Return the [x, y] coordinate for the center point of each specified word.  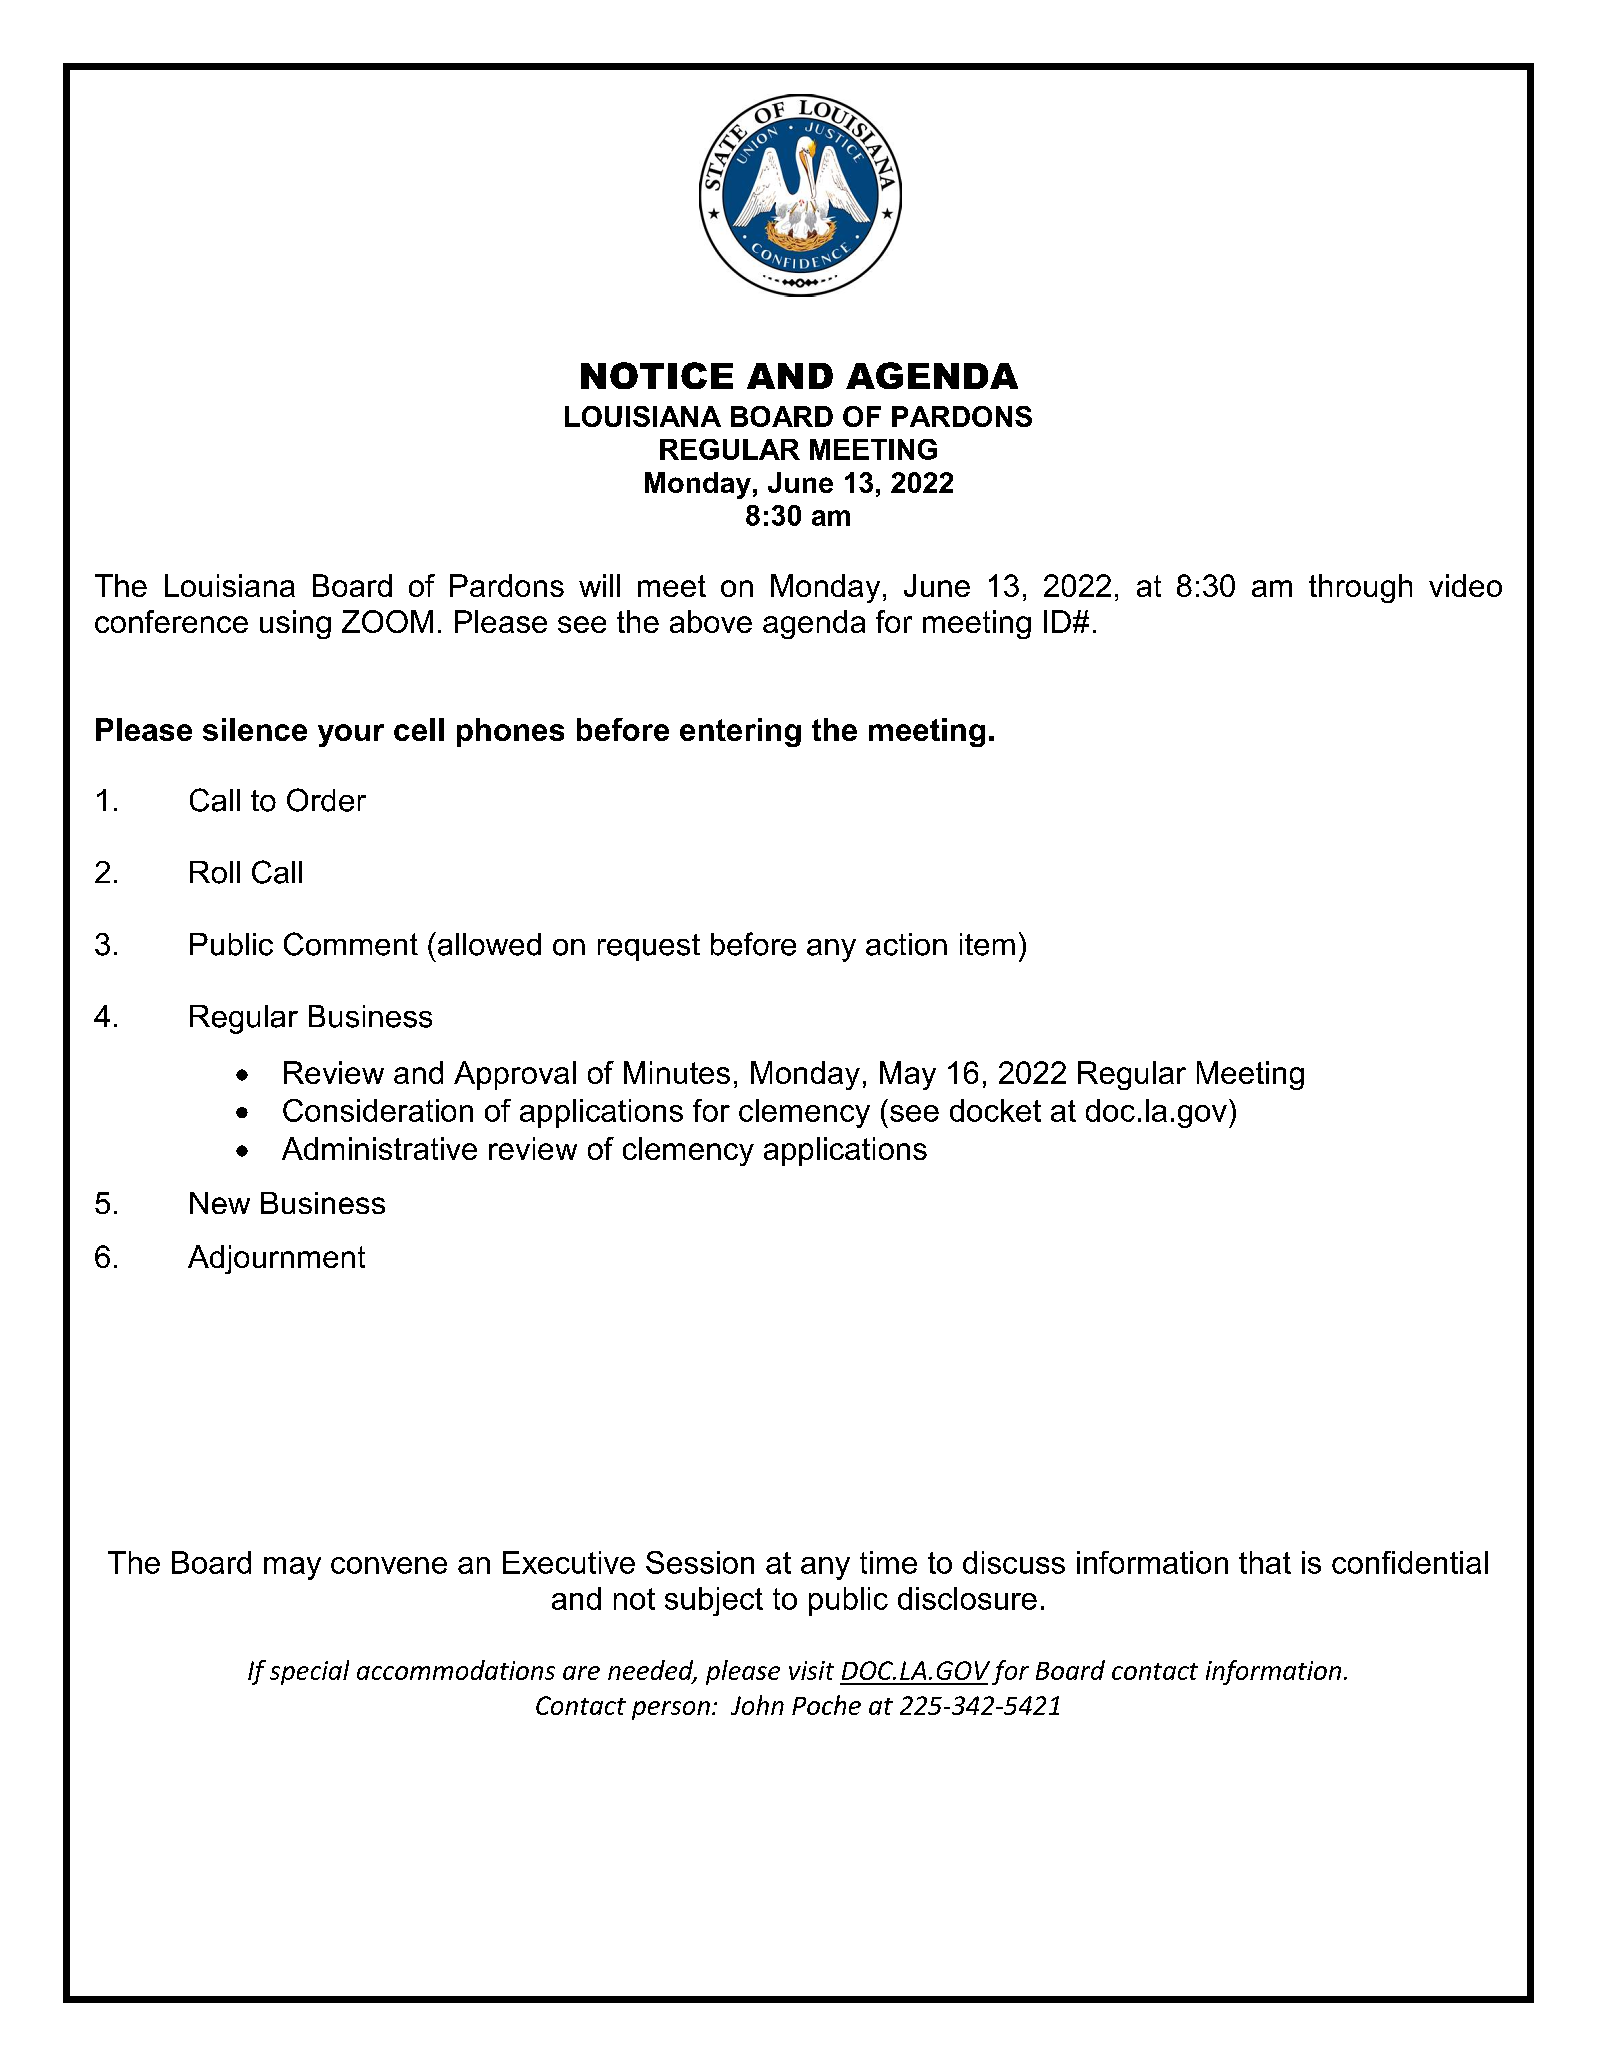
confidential [1410, 1562]
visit [811, 1670]
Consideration [378, 1110]
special [309, 1672]
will [599, 585]
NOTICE [657, 375]
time [888, 1562]
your [351, 735]
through [1360, 588]
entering [740, 732]
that [1265, 1562]
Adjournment [276, 1259]
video [1465, 585]
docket [995, 1110]
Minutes [677, 1072]
